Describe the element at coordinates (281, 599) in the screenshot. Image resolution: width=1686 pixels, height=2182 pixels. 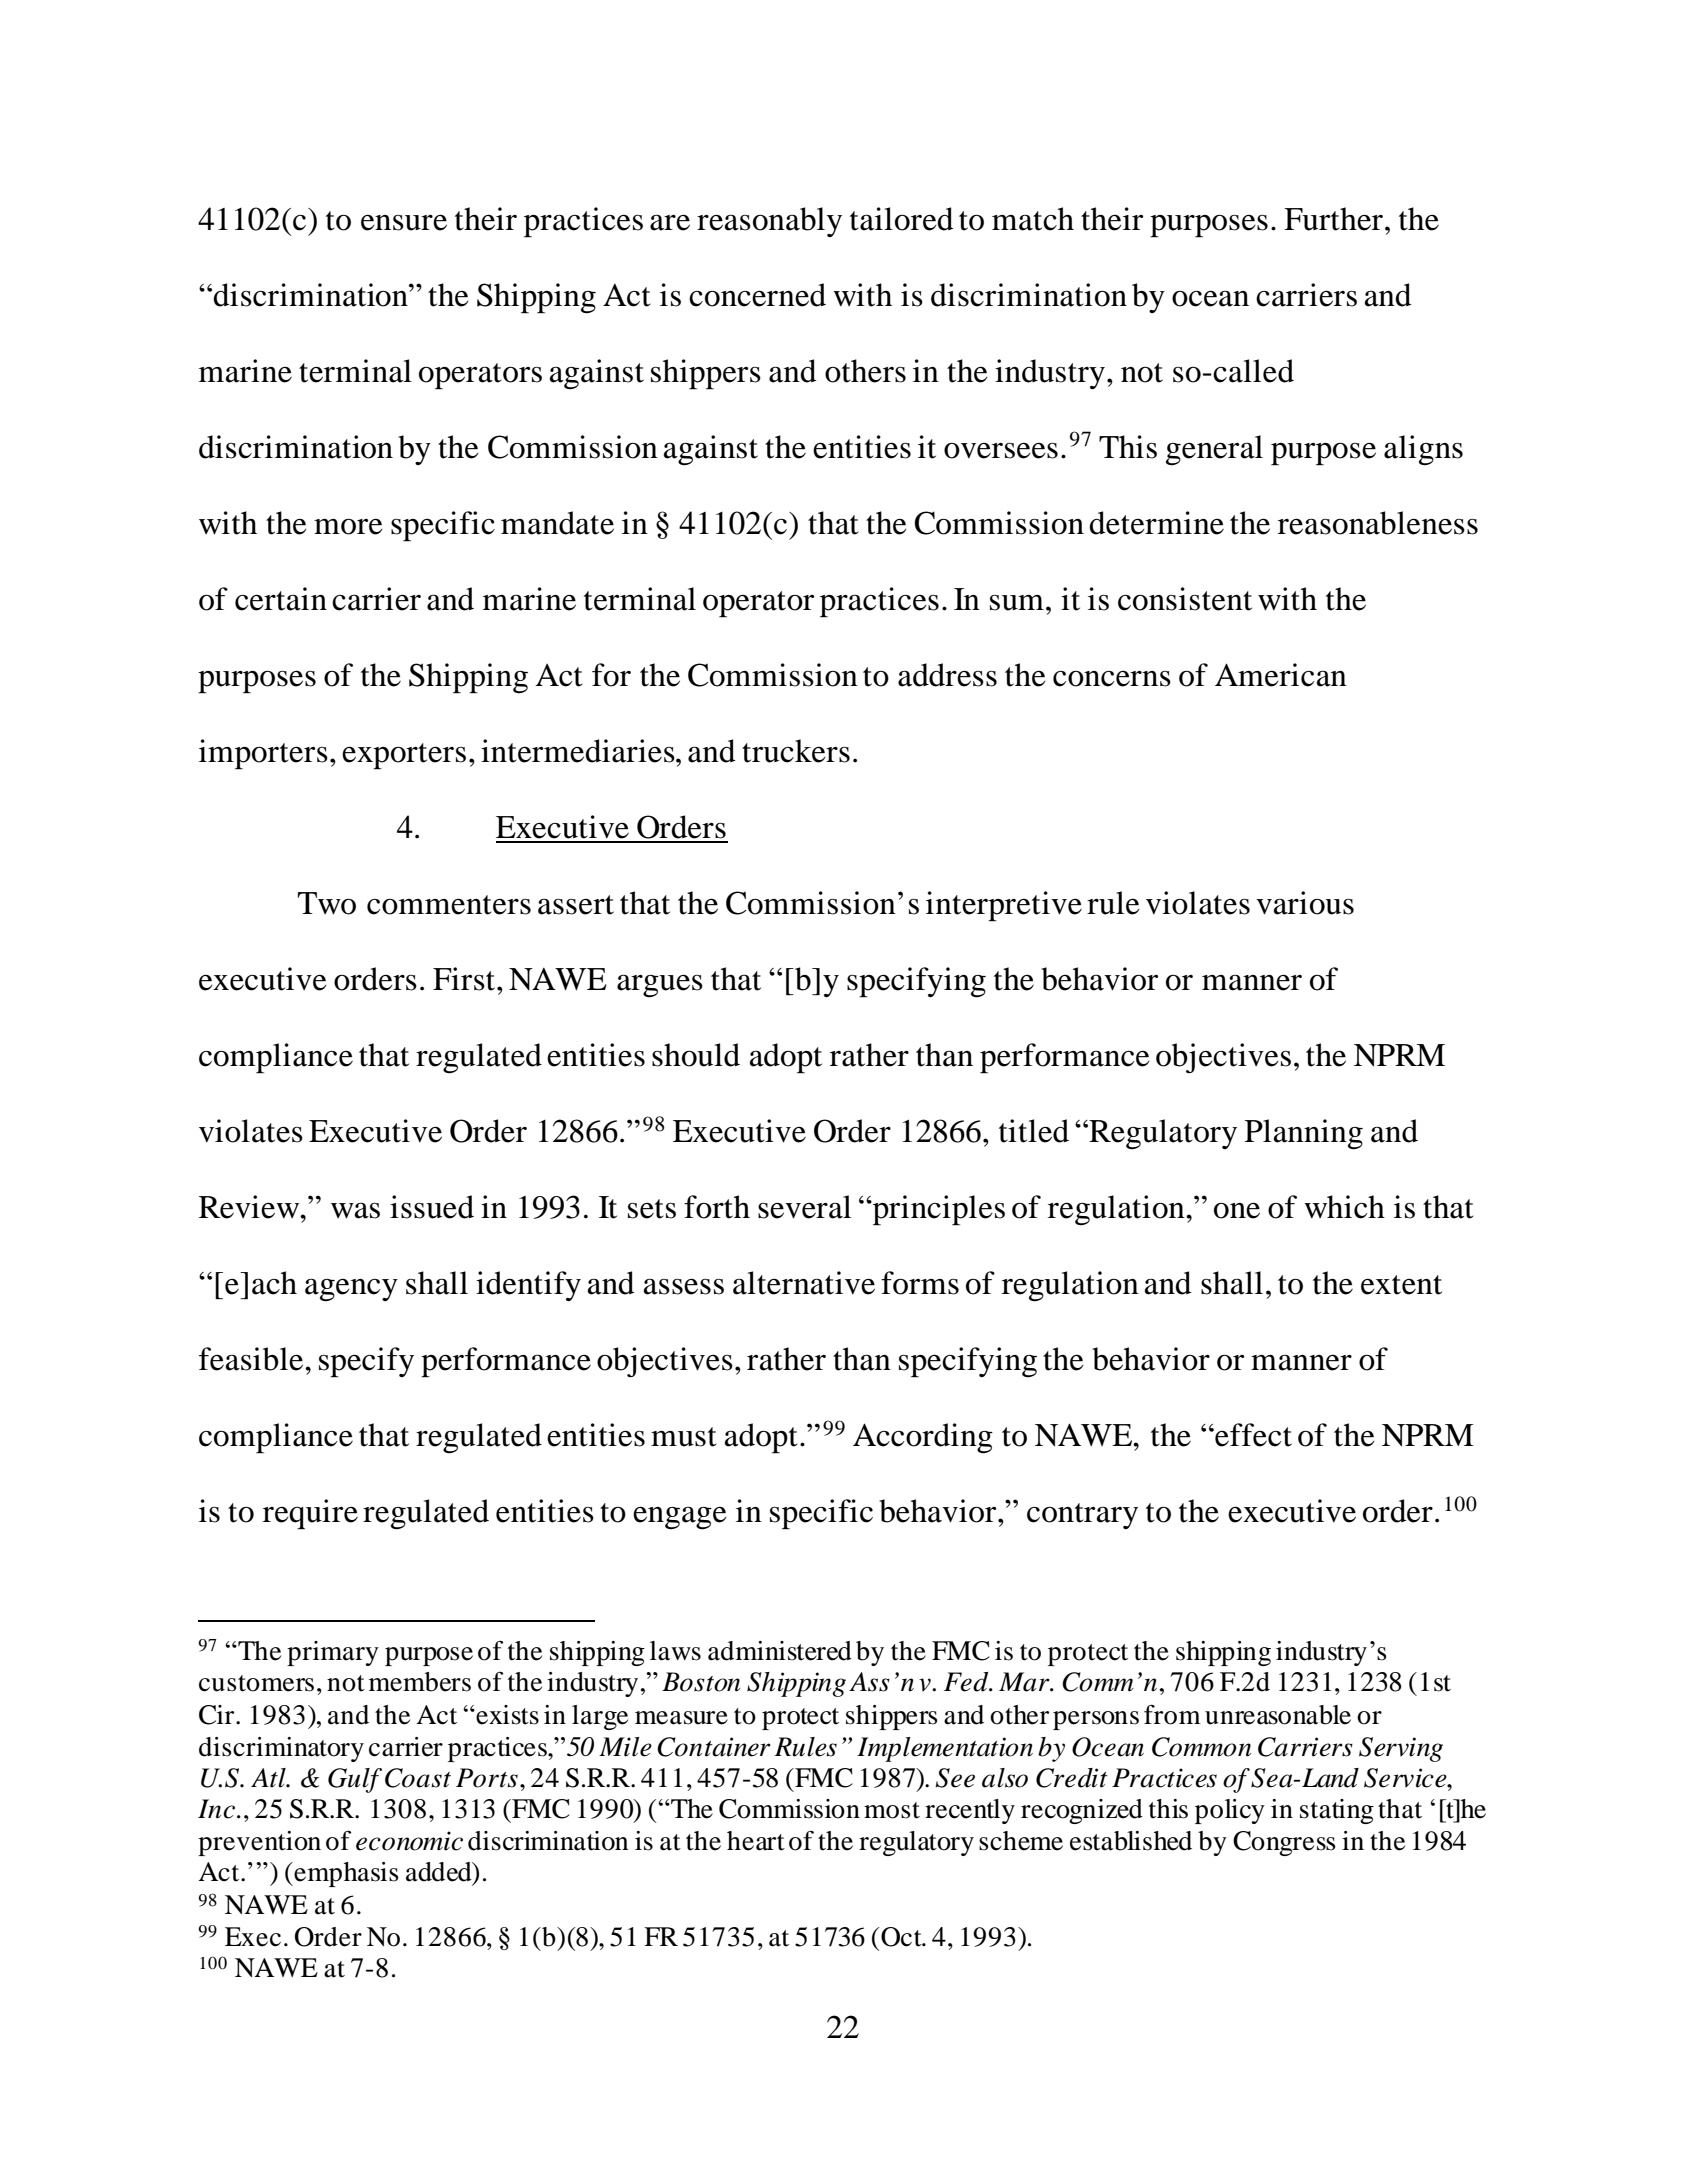
I see `certain` at that location.
